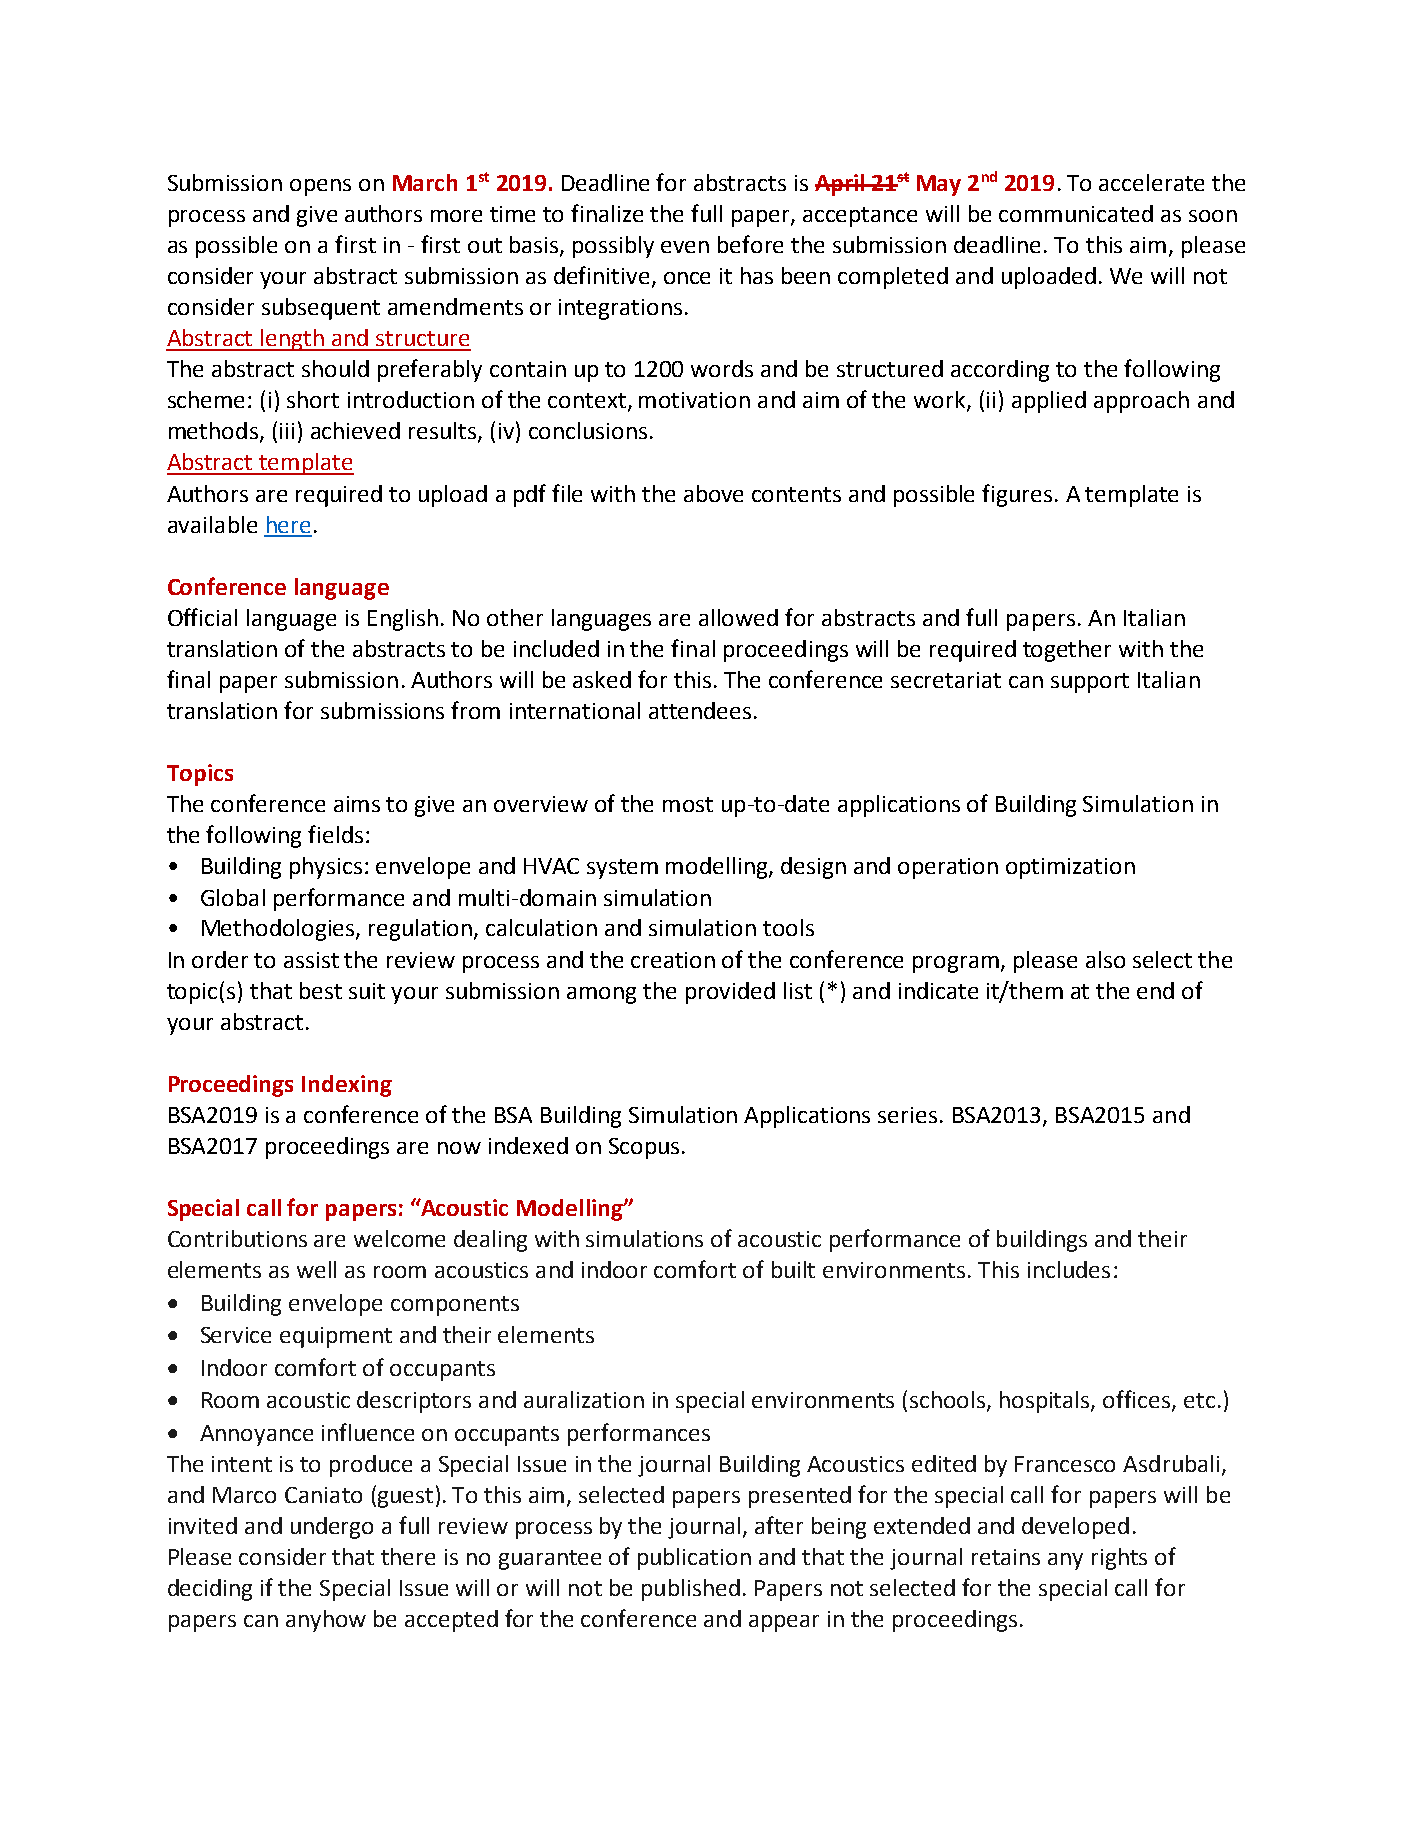 Image resolution: width=1417 pixels, height=1833 pixels. Describe the element at coordinates (347, 1086) in the image. I see `Indexing` at that location.
